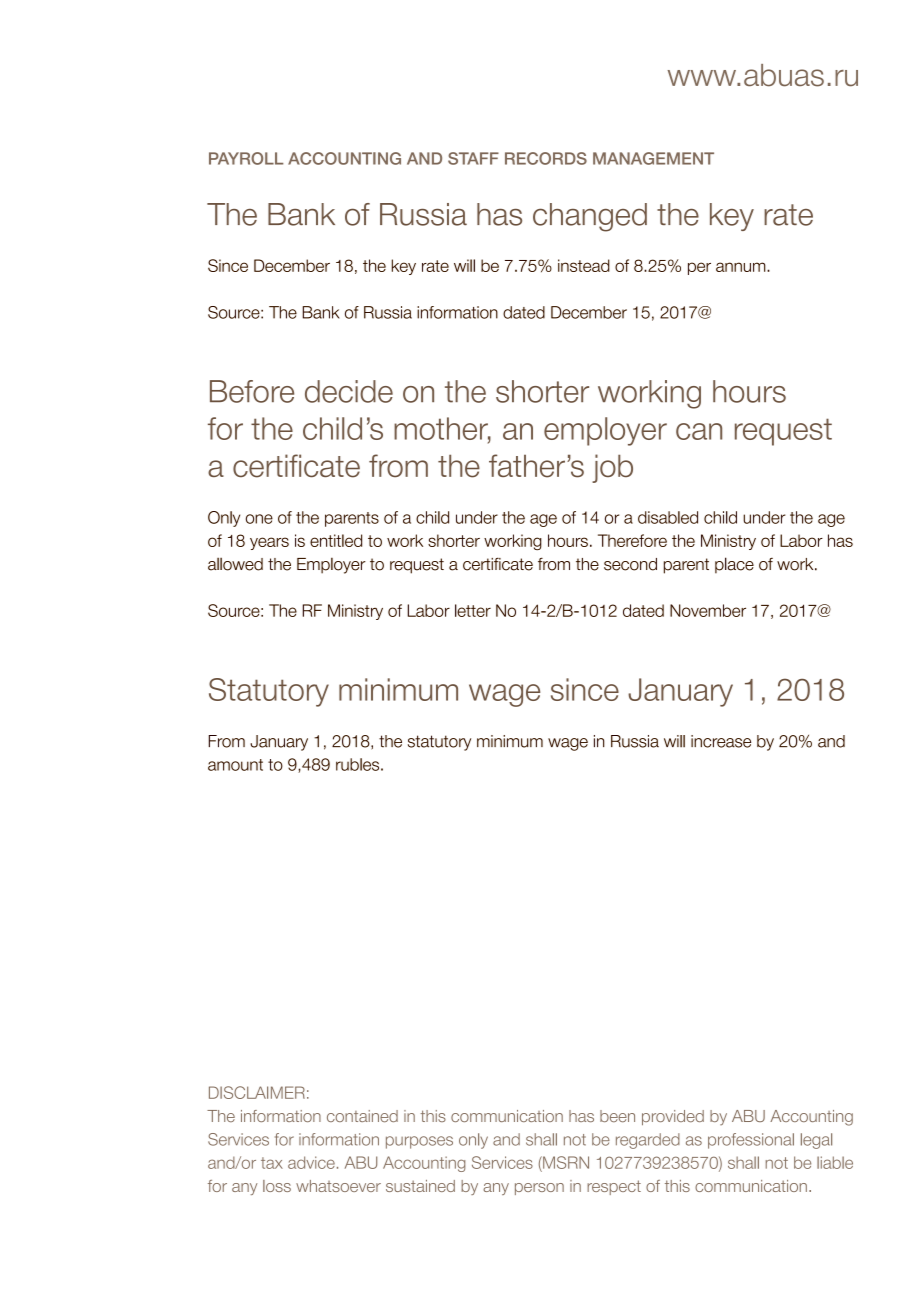 The image size is (924, 1308). What do you see at coordinates (708, 610) in the screenshot?
I see `November` at bounding box center [708, 610].
